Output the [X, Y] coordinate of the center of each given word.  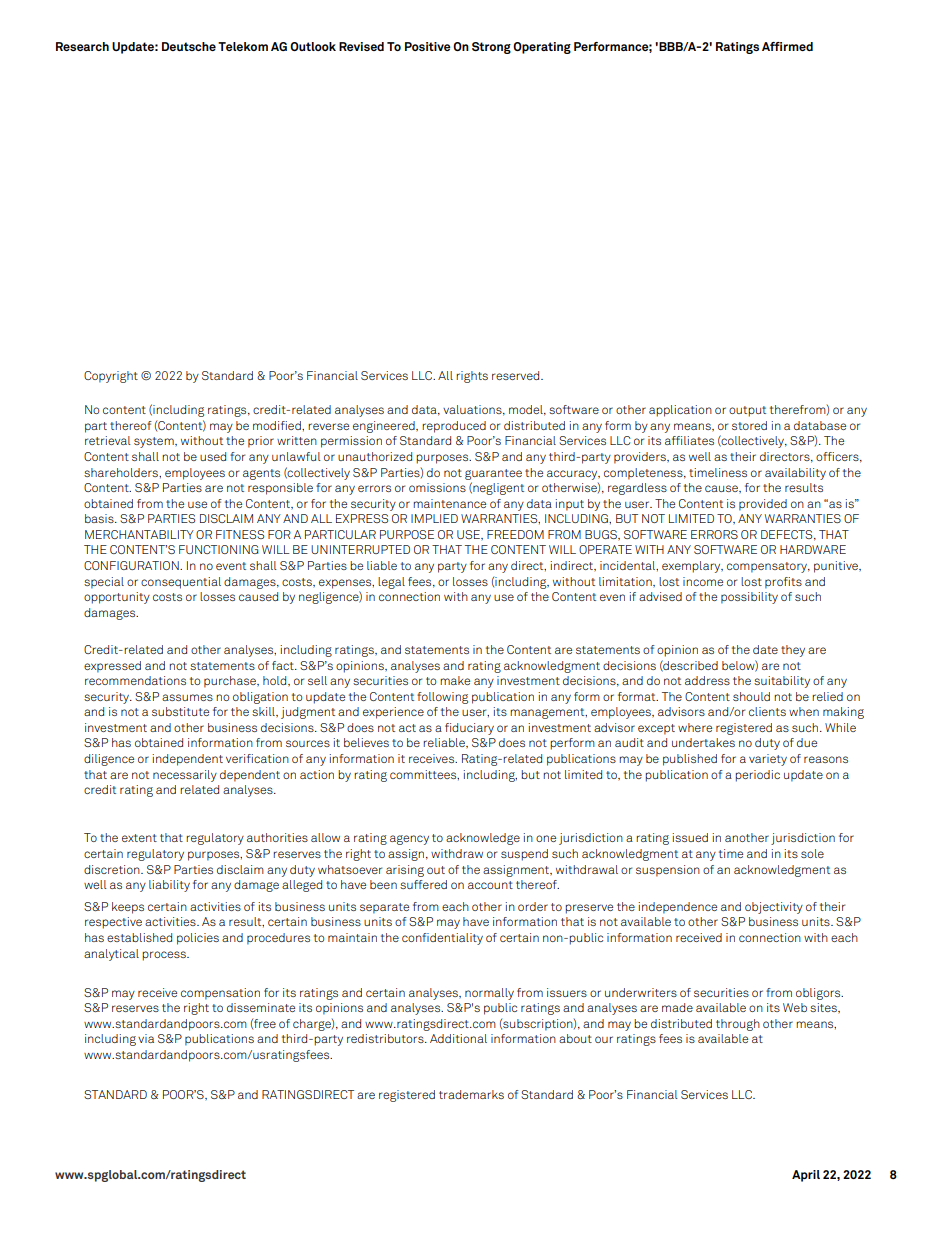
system [155, 442]
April [806, 1176]
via [146, 1038]
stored [749, 425]
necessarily [185, 776]
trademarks [471, 1094]
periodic [757, 776]
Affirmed [787, 46]
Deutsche [189, 46]
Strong [491, 48]
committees [424, 775]
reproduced [454, 427]
